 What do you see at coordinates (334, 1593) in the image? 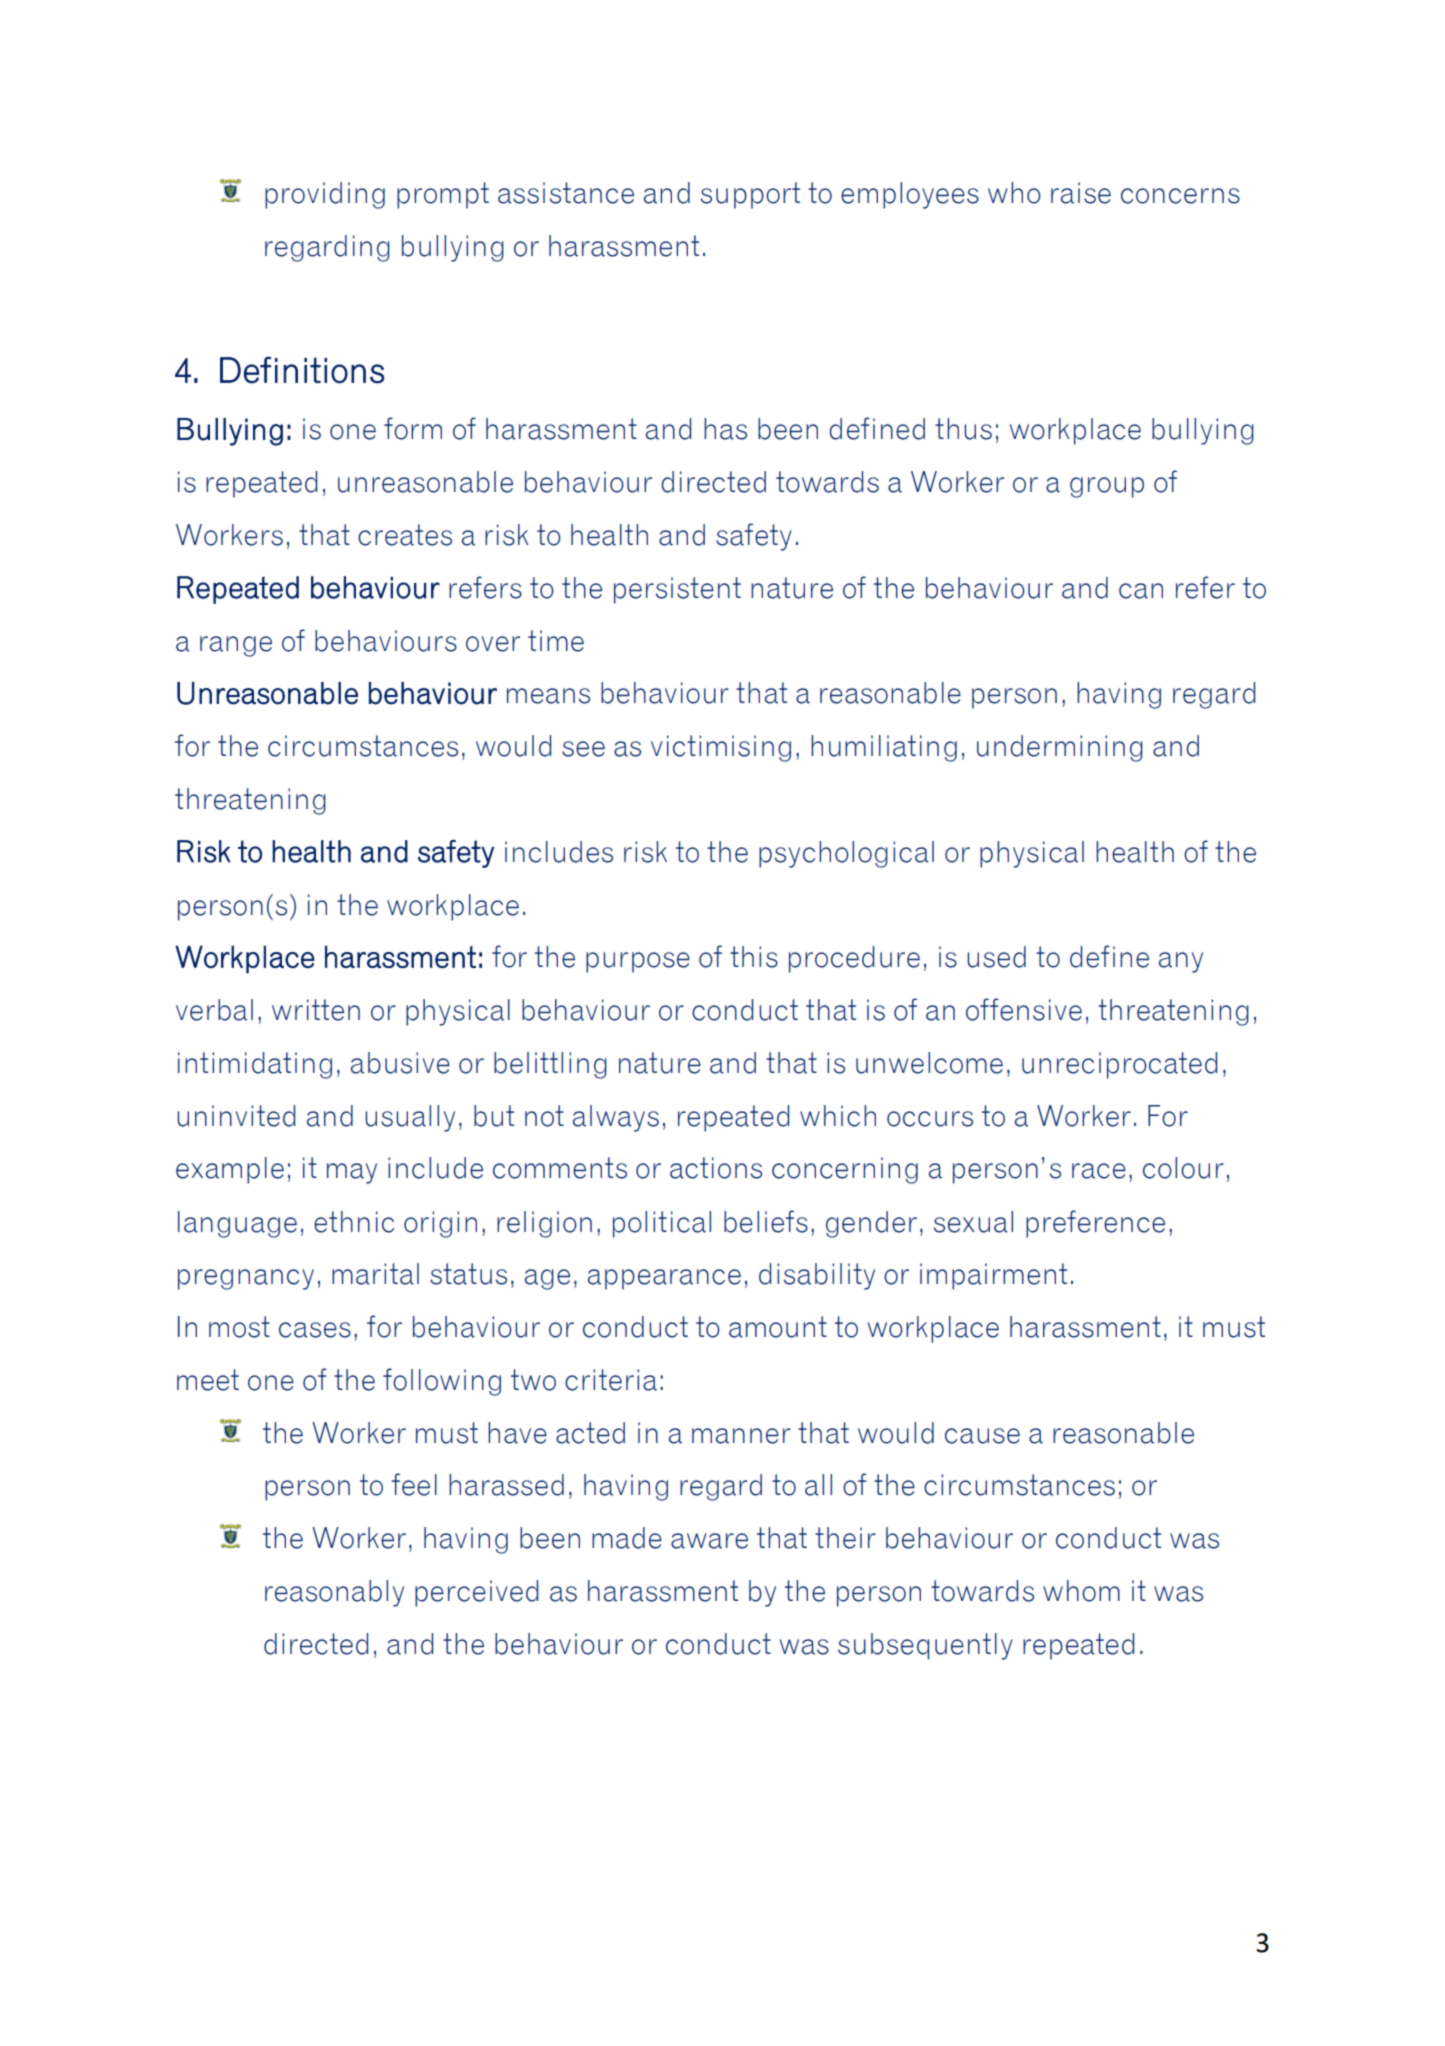
I see `reasonably` at bounding box center [334, 1593].
